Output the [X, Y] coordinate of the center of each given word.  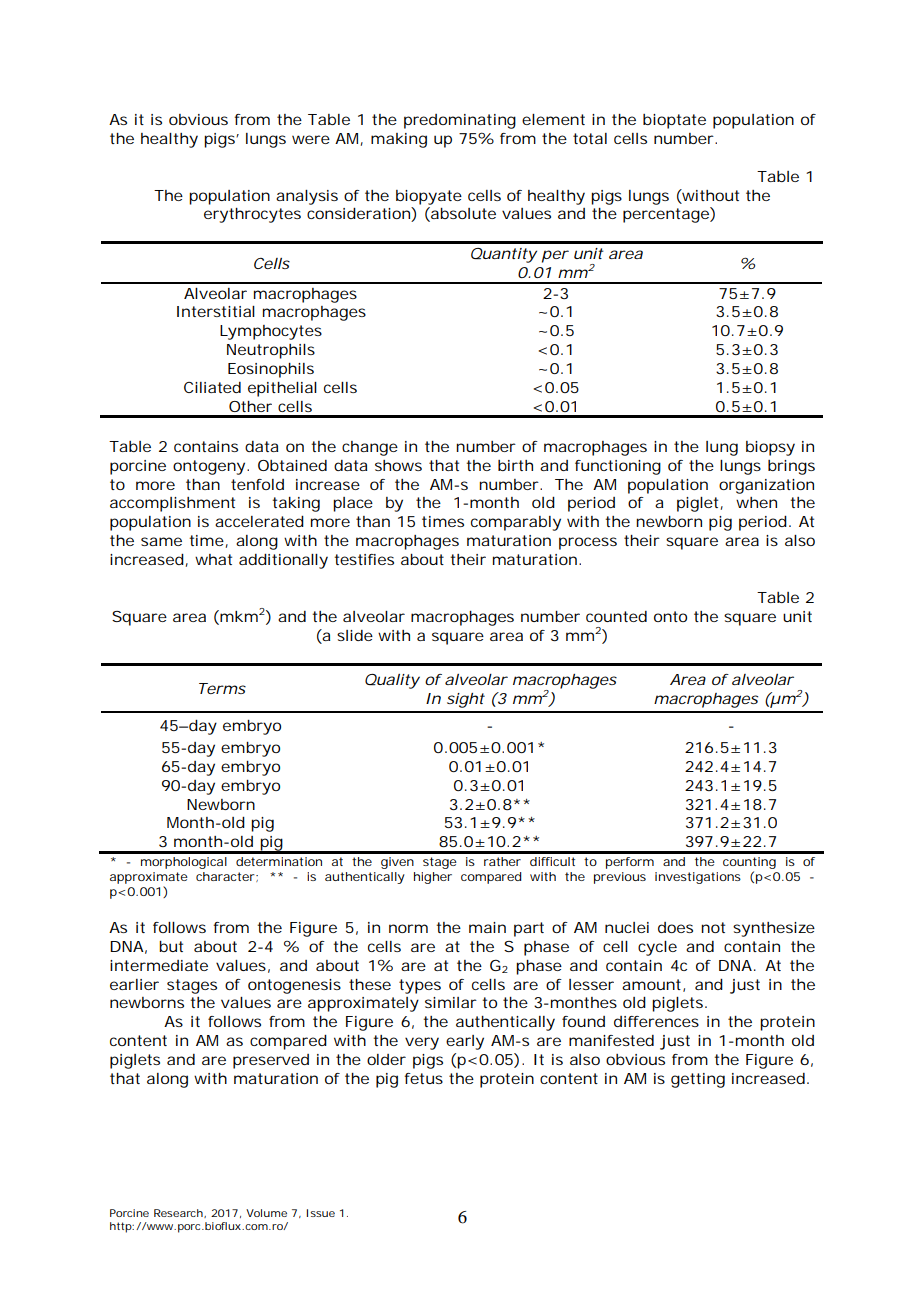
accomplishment [172, 504]
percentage [667, 215]
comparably [516, 523]
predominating [460, 121]
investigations [698, 878]
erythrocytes [252, 215]
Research [178, 1213]
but [171, 946]
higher [433, 878]
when [756, 502]
